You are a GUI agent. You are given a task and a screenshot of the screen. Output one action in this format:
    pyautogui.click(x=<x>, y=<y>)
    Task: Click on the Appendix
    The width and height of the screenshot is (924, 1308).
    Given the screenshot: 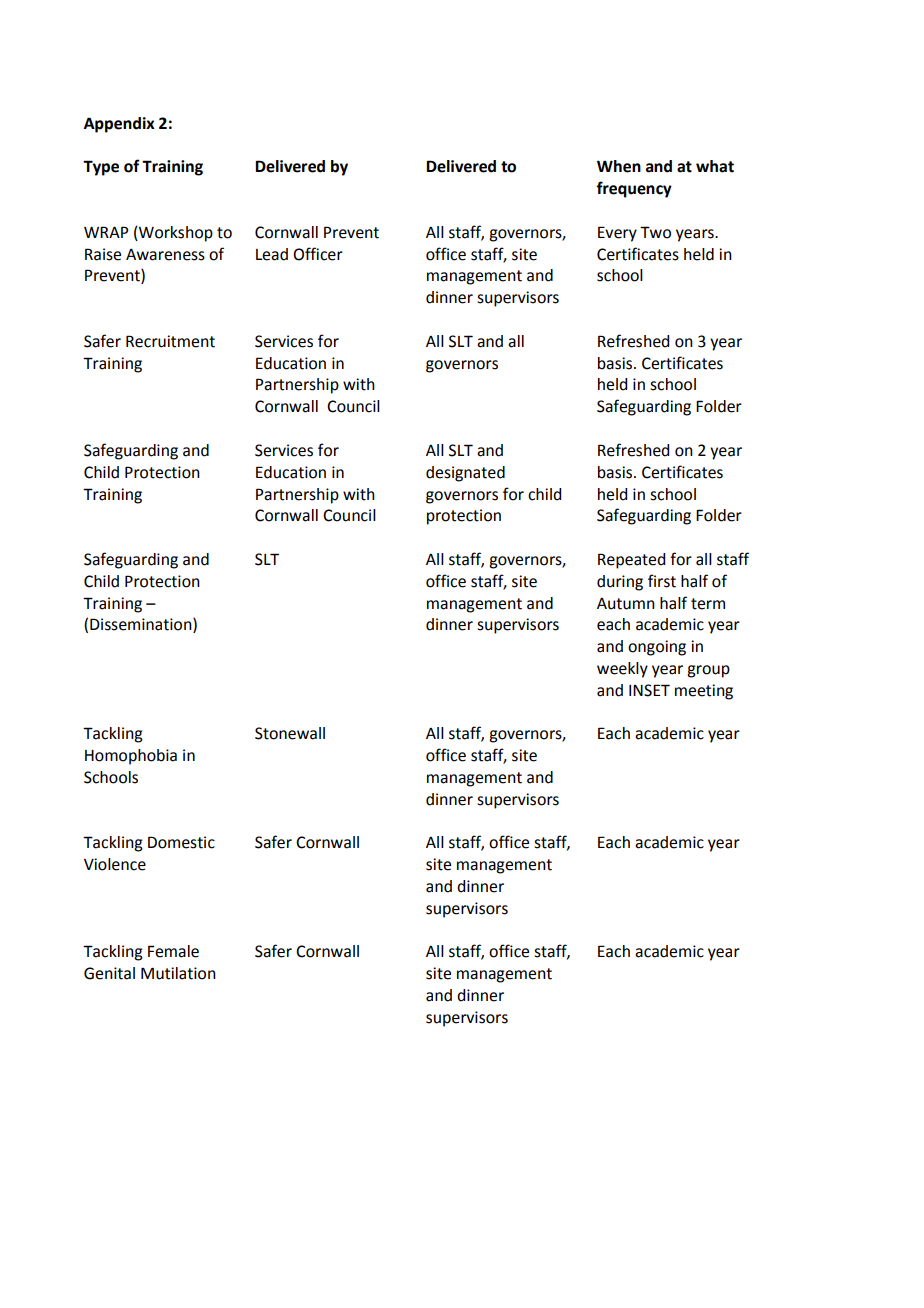 What is the action you would take?
    pyautogui.click(x=119, y=125)
